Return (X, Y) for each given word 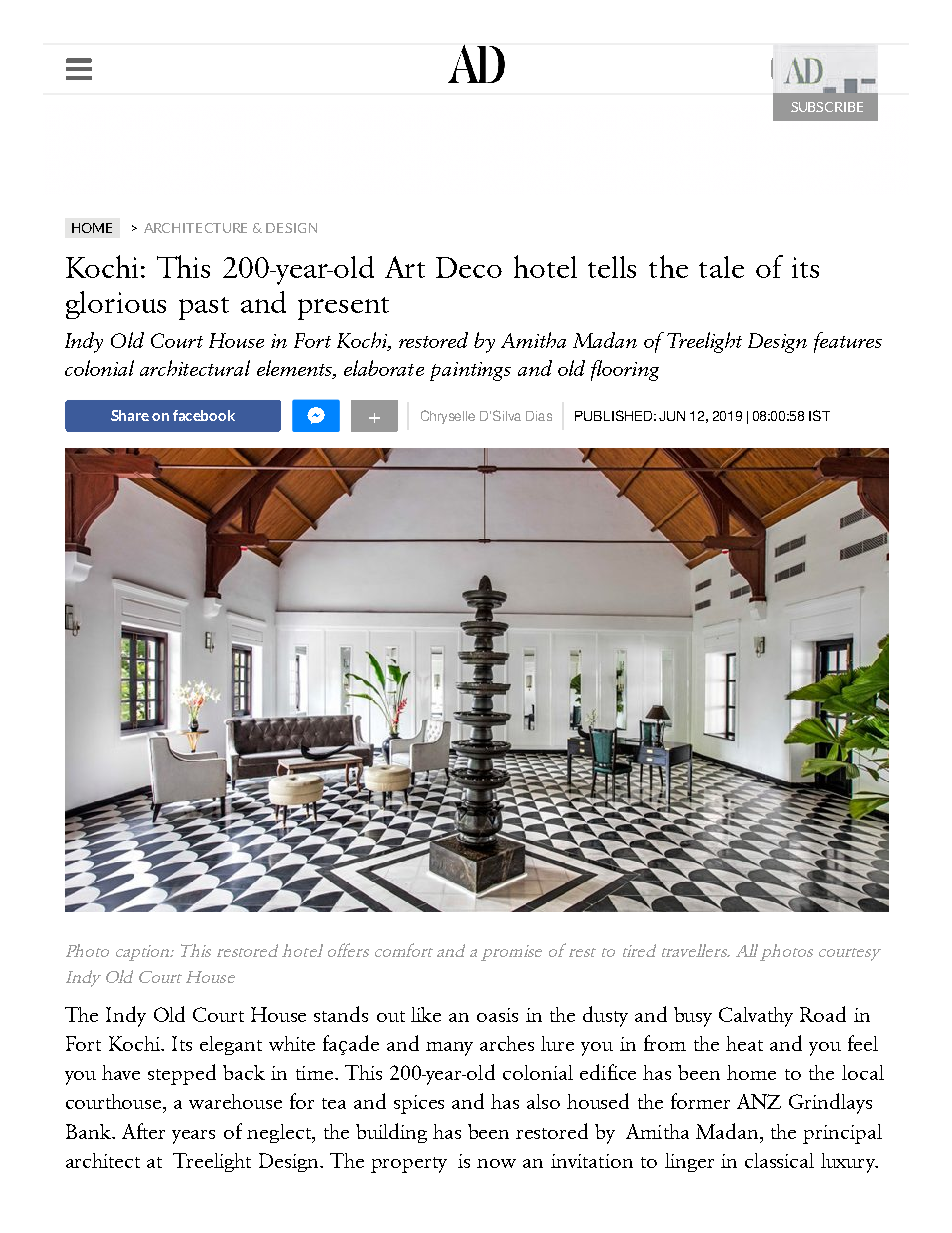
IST (819, 415)
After (143, 1131)
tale (721, 267)
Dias (539, 416)
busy (693, 1017)
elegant (231, 1045)
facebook (204, 415)
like (426, 1014)
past (204, 308)
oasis (497, 1015)
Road (823, 1014)
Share (130, 415)
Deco (469, 267)
